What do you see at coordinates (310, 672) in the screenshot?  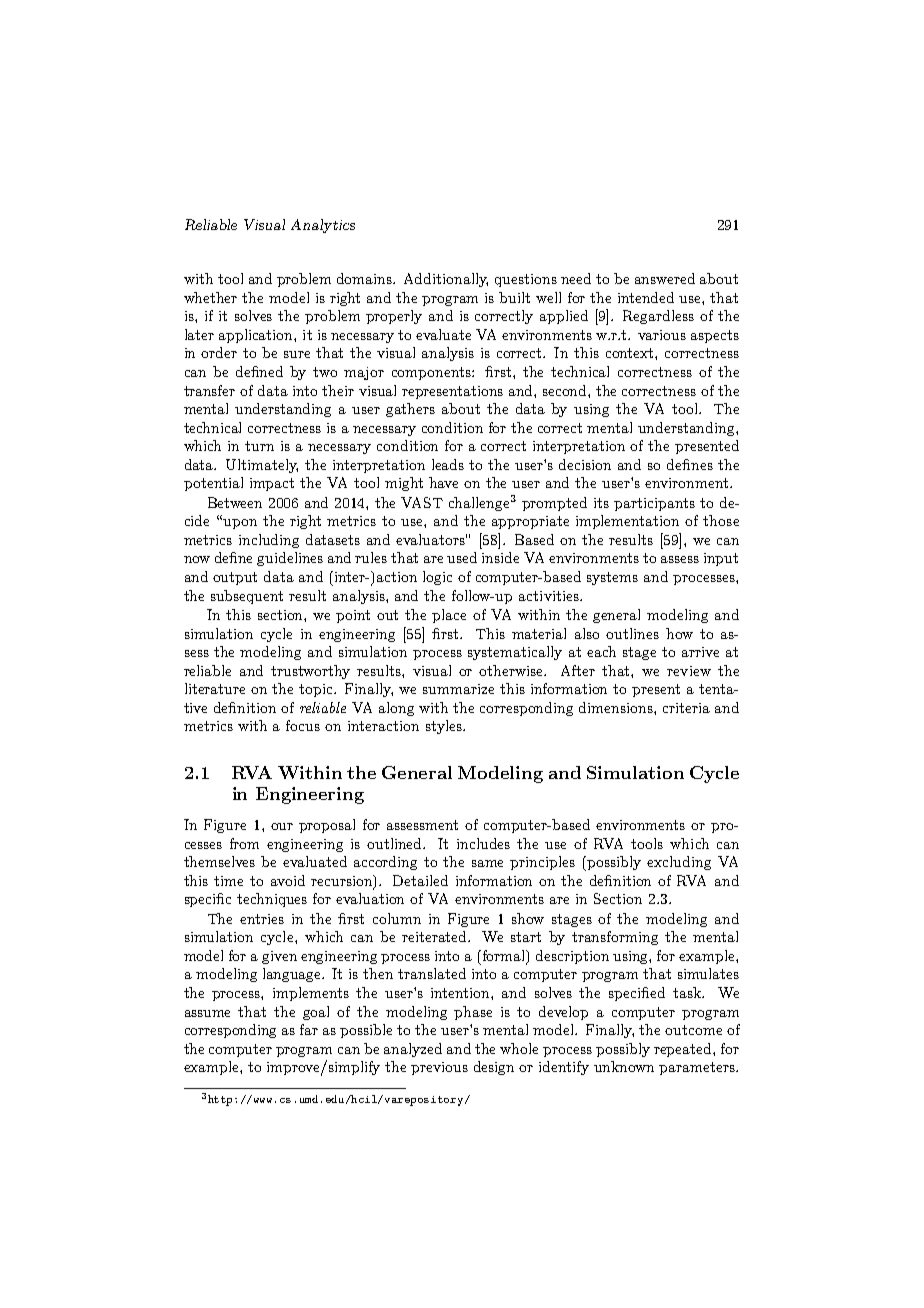 I see `trustworthy` at bounding box center [310, 672].
